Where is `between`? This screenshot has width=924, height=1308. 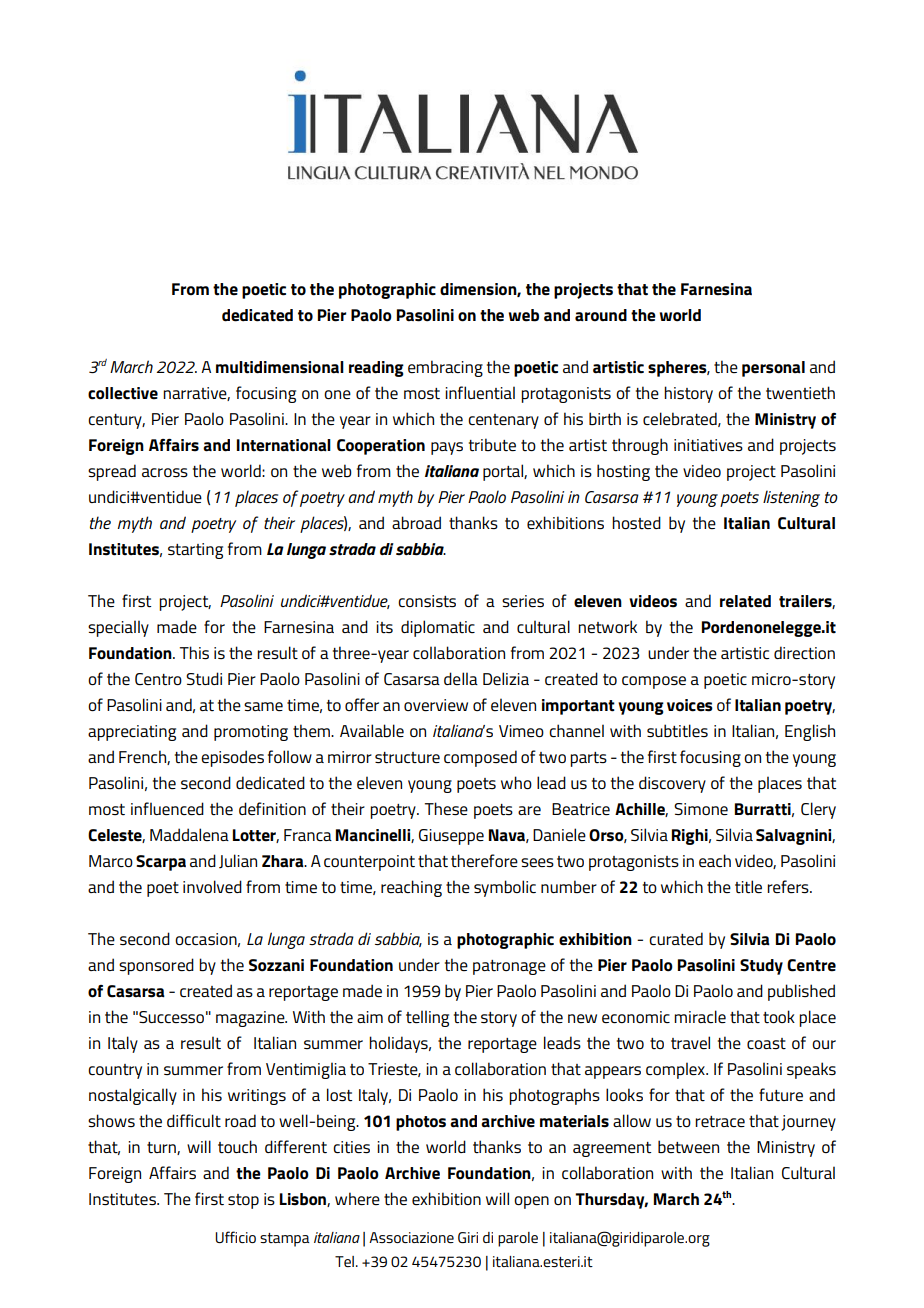
between is located at coordinates (688, 1146).
